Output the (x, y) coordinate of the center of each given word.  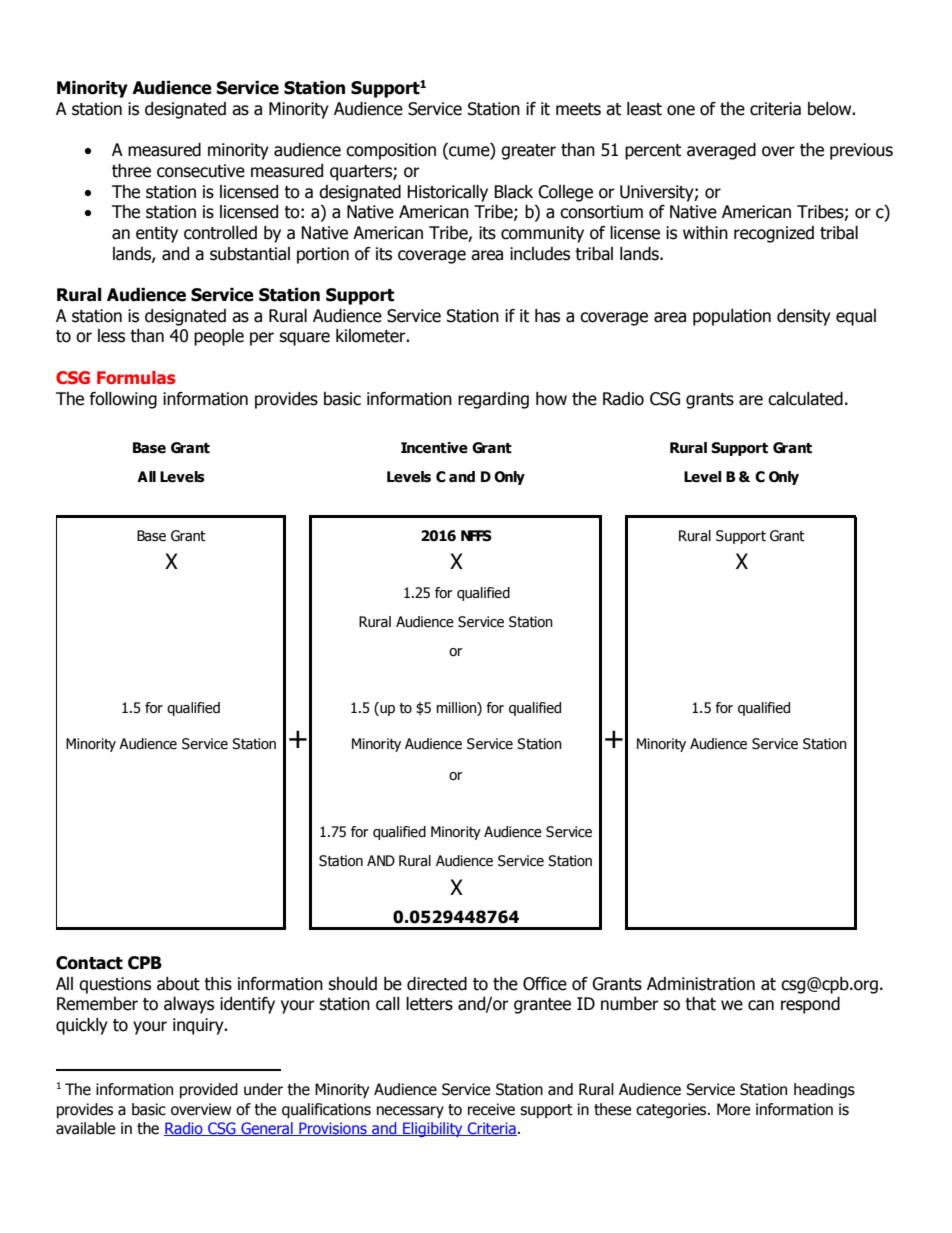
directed (437, 984)
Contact (89, 963)
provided (209, 1090)
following (123, 400)
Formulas (136, 377)
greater (528, 152)
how (551, 399)
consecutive (201, 171)
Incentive (434, 448)
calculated (805, 399)
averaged (721, 151)
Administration (701, 984)
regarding (493, 400)
